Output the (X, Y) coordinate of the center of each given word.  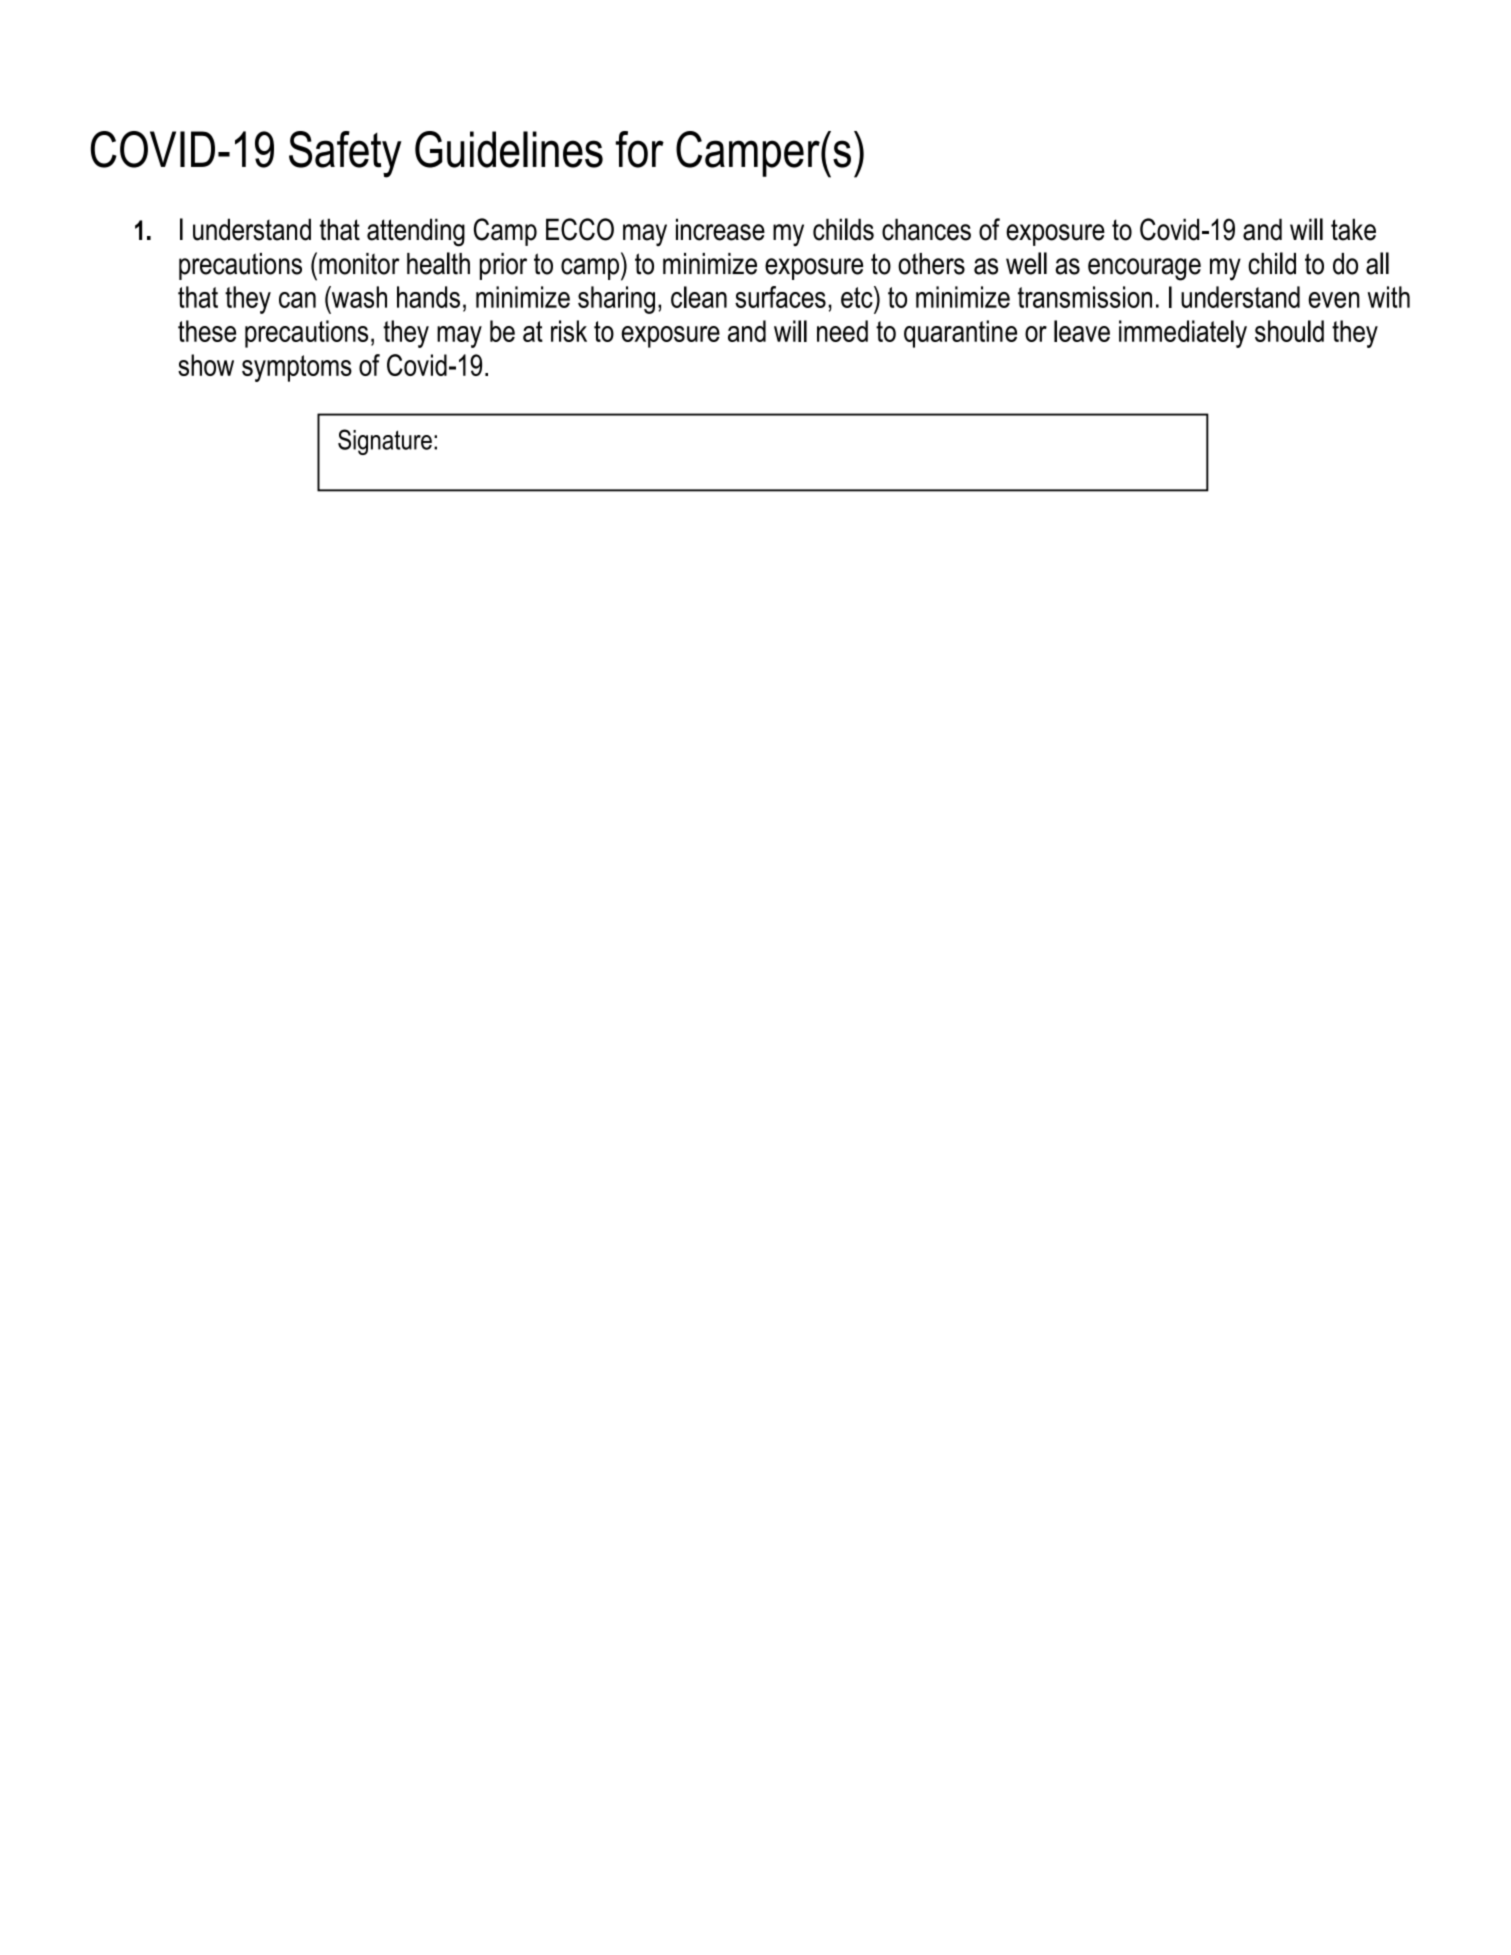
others (931, 264)
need (842, 331)
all (1377, 263)
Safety (345, 154)
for (640, 149)
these (207, 331)
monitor (359, 264)
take (1353, 229)
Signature (385, 442)
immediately (1183, 334)
